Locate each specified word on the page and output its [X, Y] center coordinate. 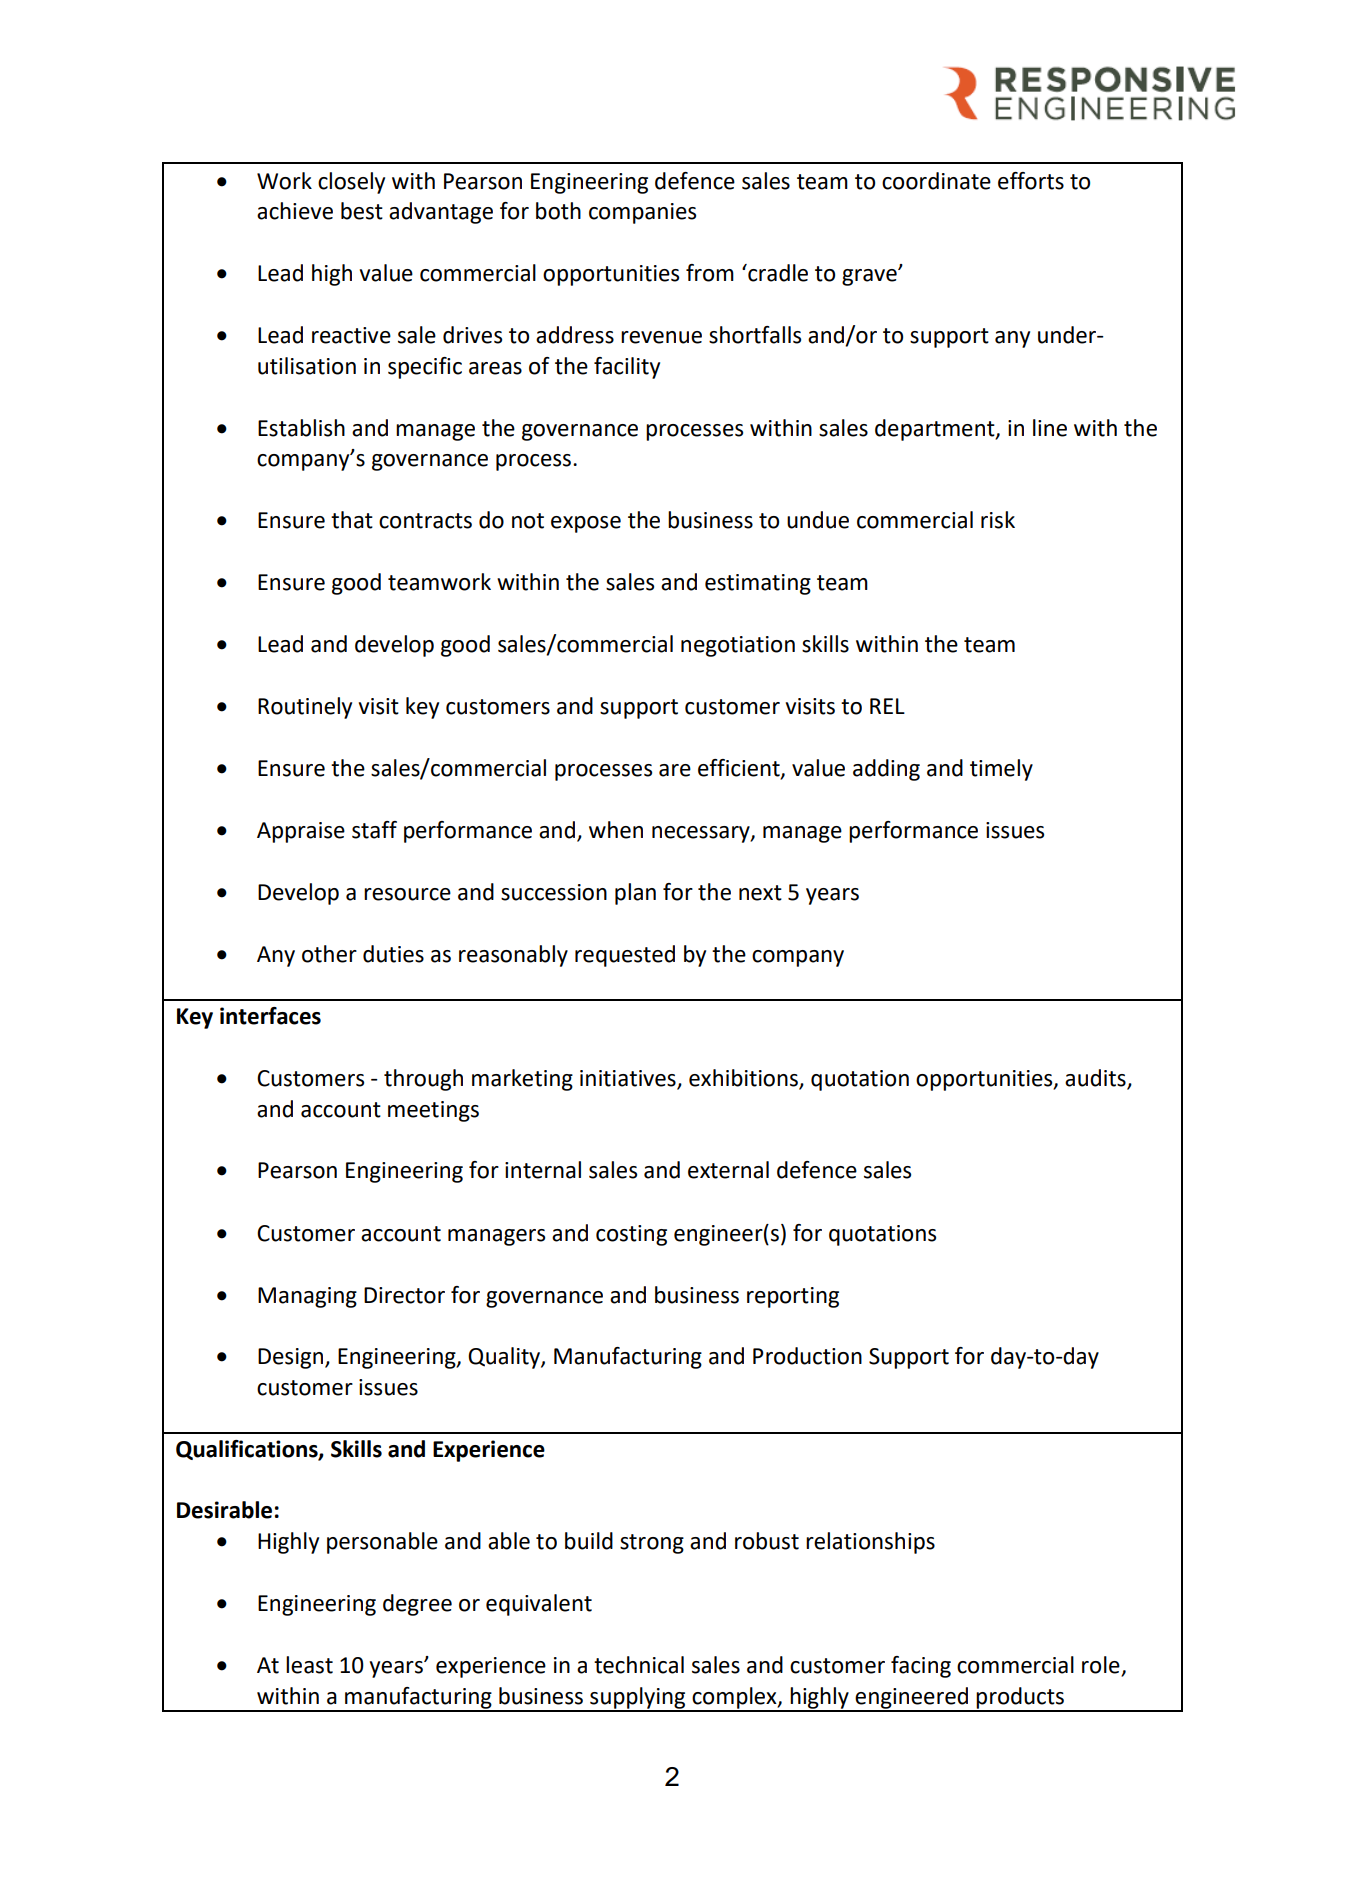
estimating [758, 584]
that [352, 520]
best [362, 211]
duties [393, 954]
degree [417, 1605]
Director [404, 1295]
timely [1001, 770]
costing [631, 1235]
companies [642, 213]
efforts [1031, 181]
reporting [793, 1297]
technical [639, 1665]
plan [635, 894]
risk [998, 520]
